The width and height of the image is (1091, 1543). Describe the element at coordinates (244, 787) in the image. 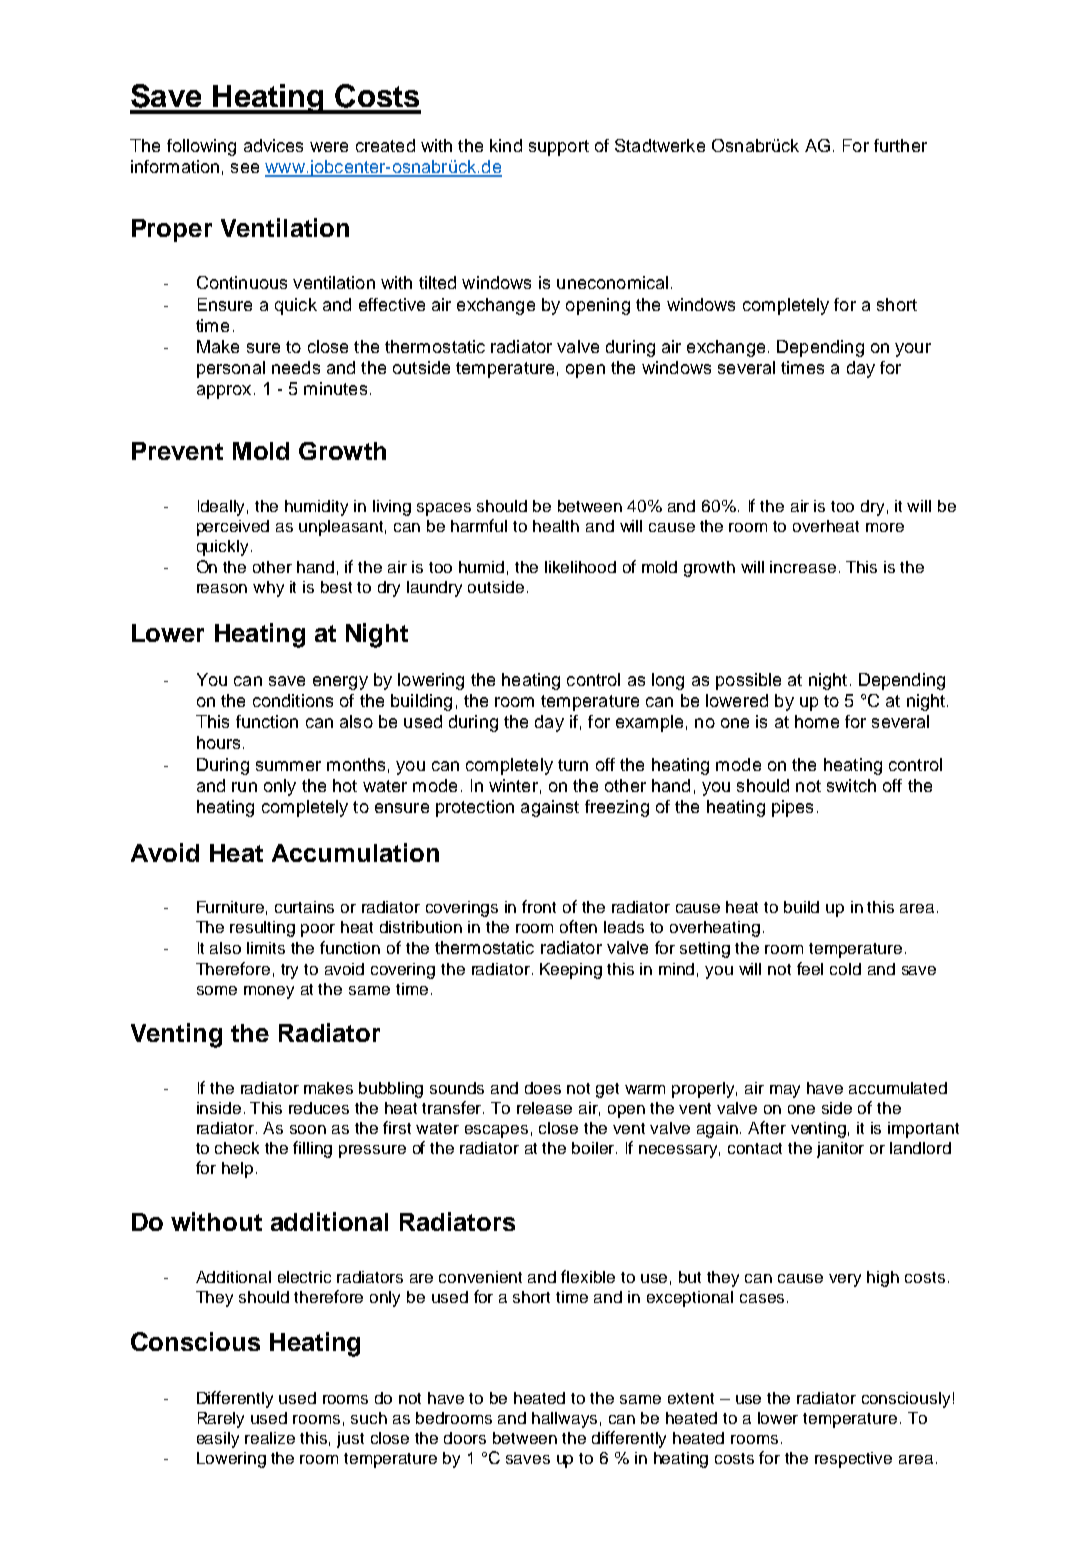

I see `run` at that location.
